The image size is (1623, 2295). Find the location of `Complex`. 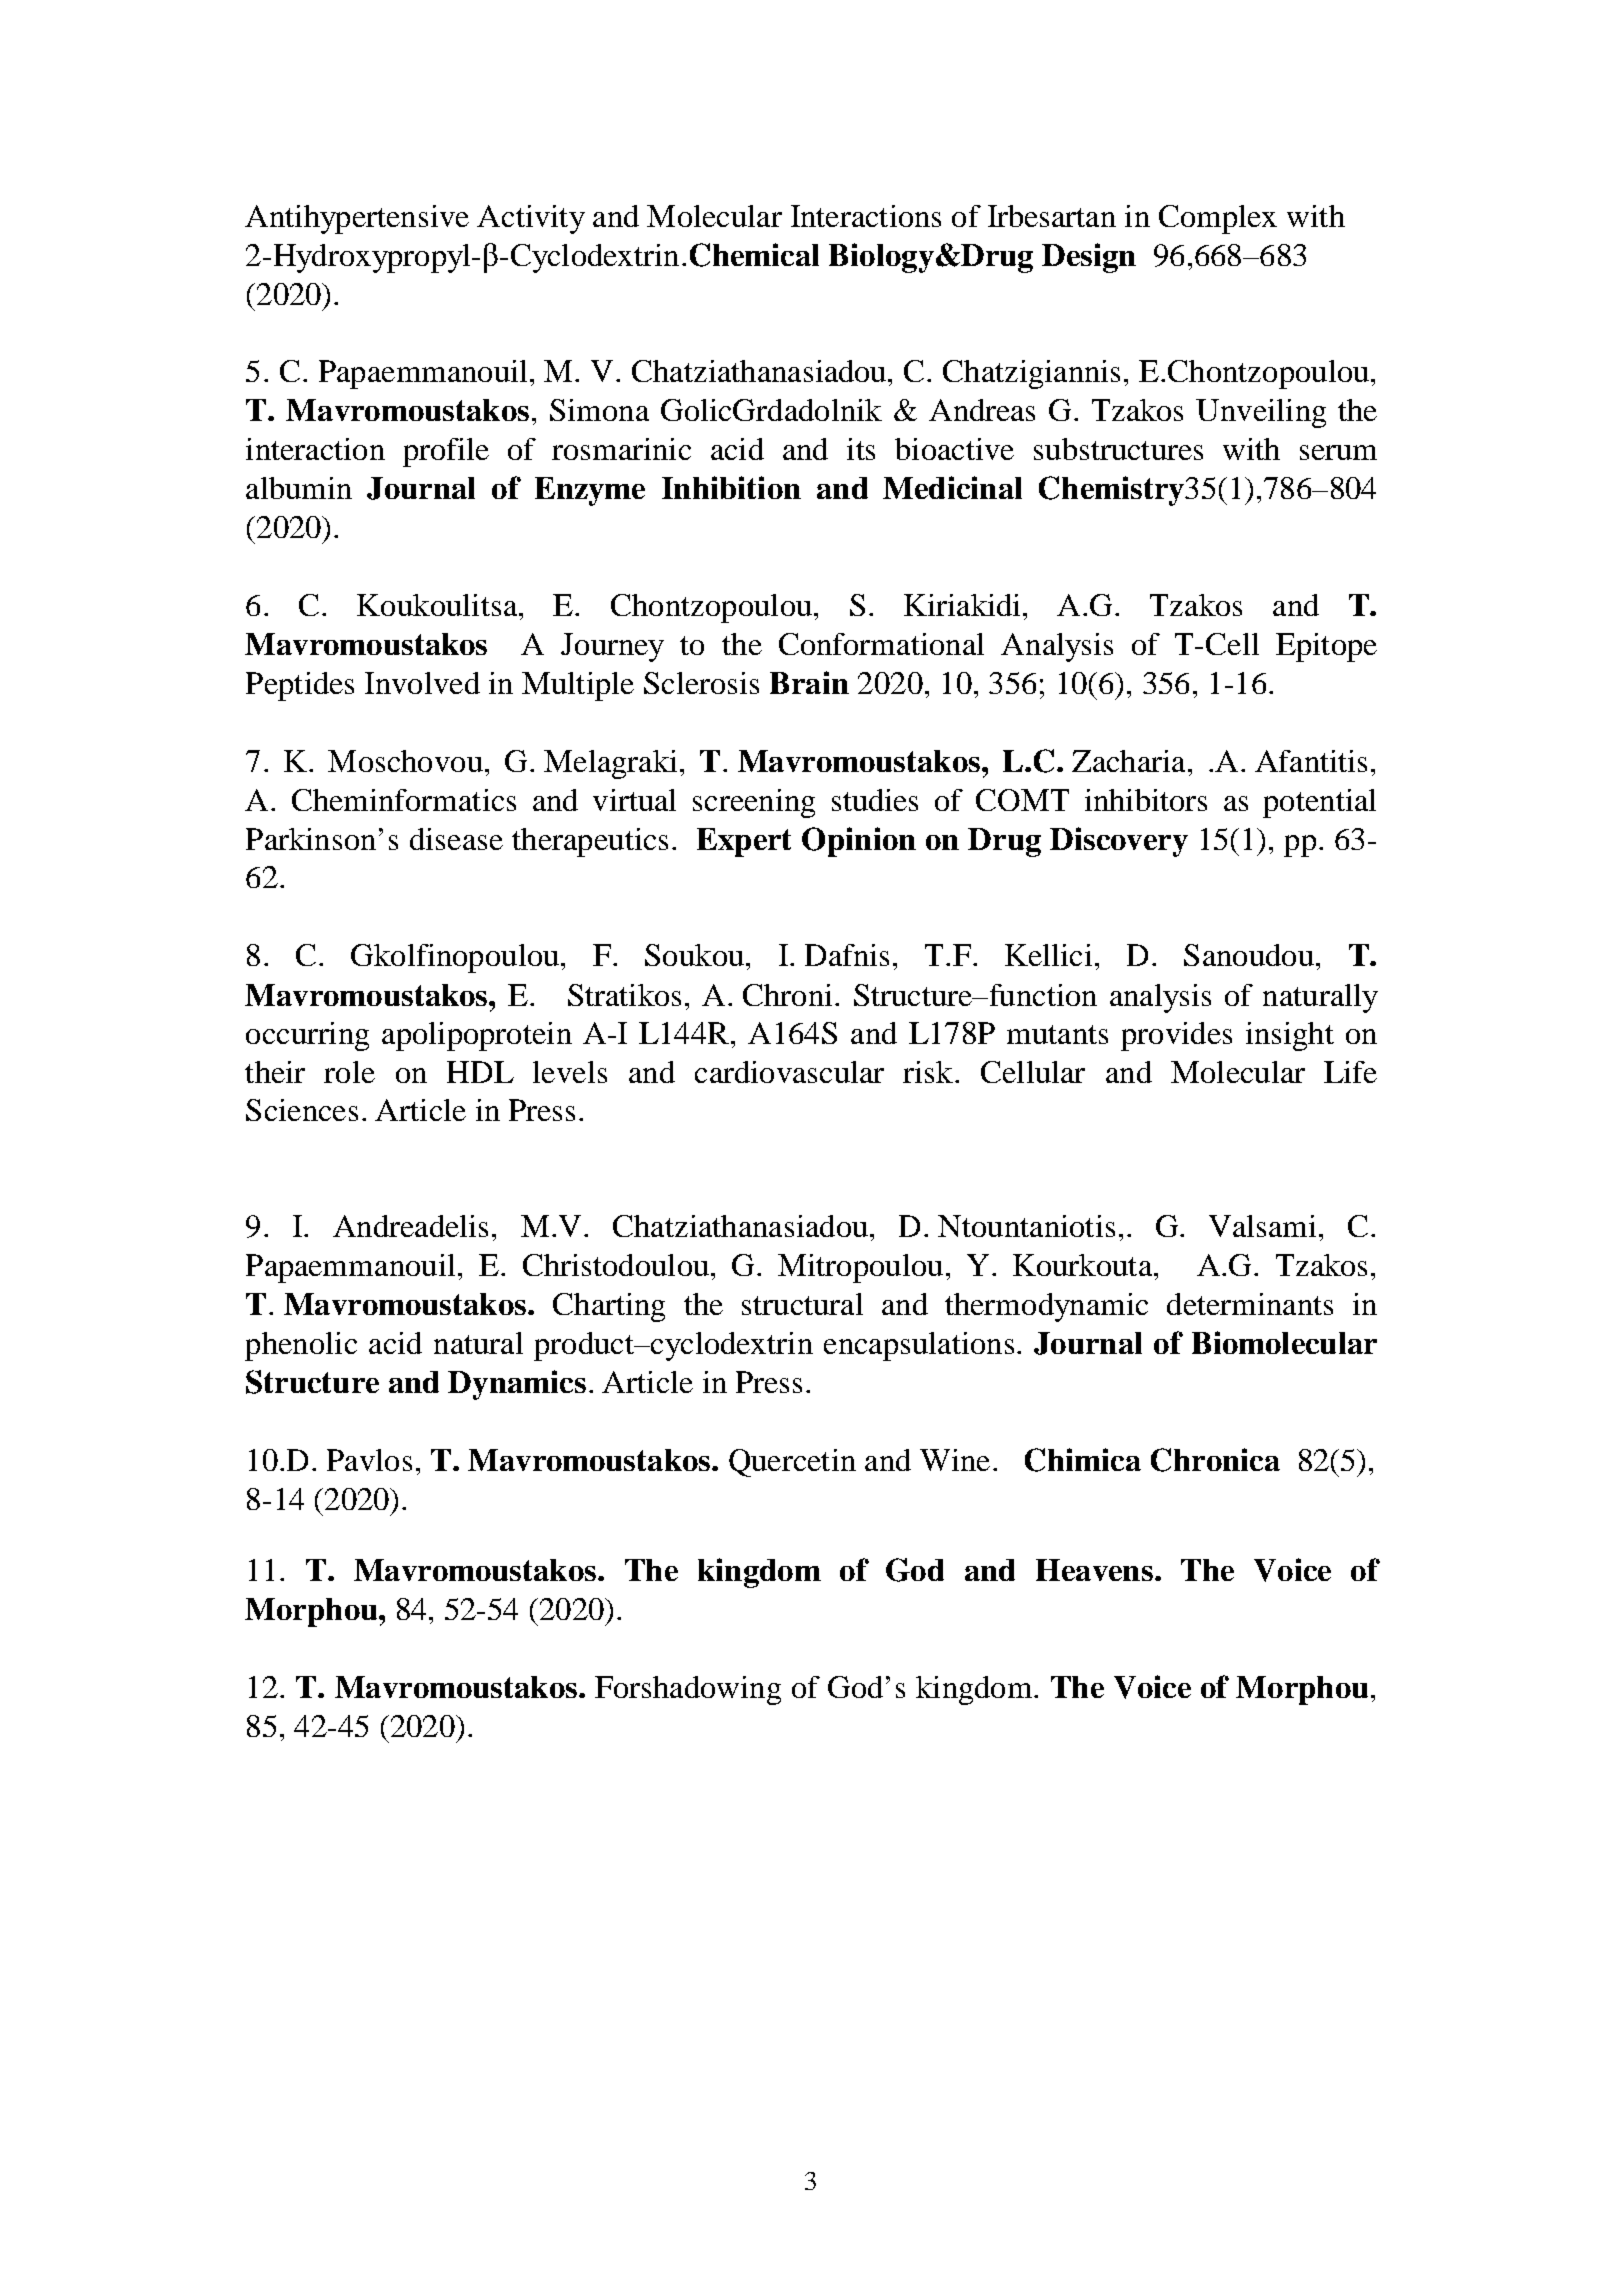

Complex is located at coordinates (1218, 219).
